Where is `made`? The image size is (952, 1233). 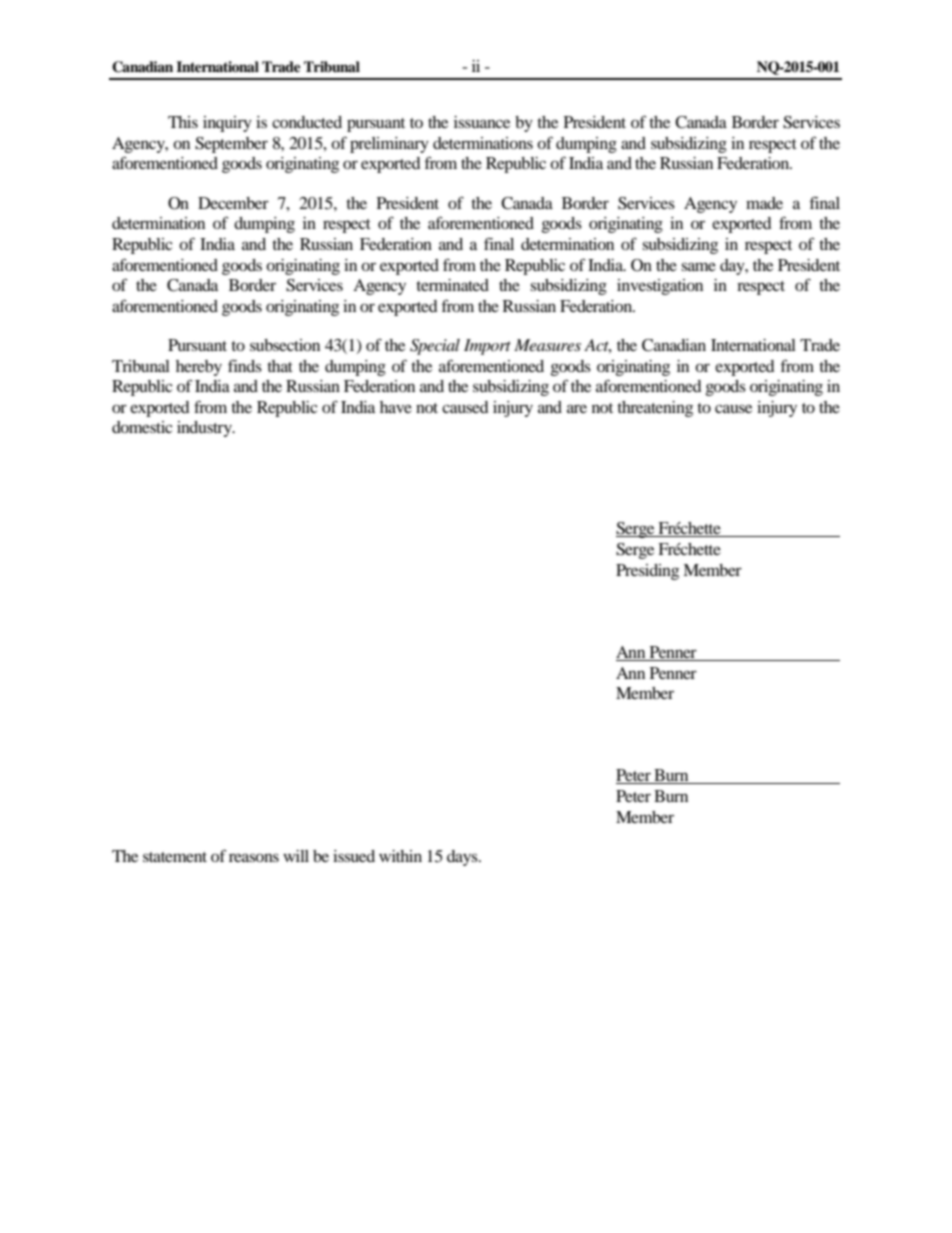 made is located at coordinates (764, 203).
